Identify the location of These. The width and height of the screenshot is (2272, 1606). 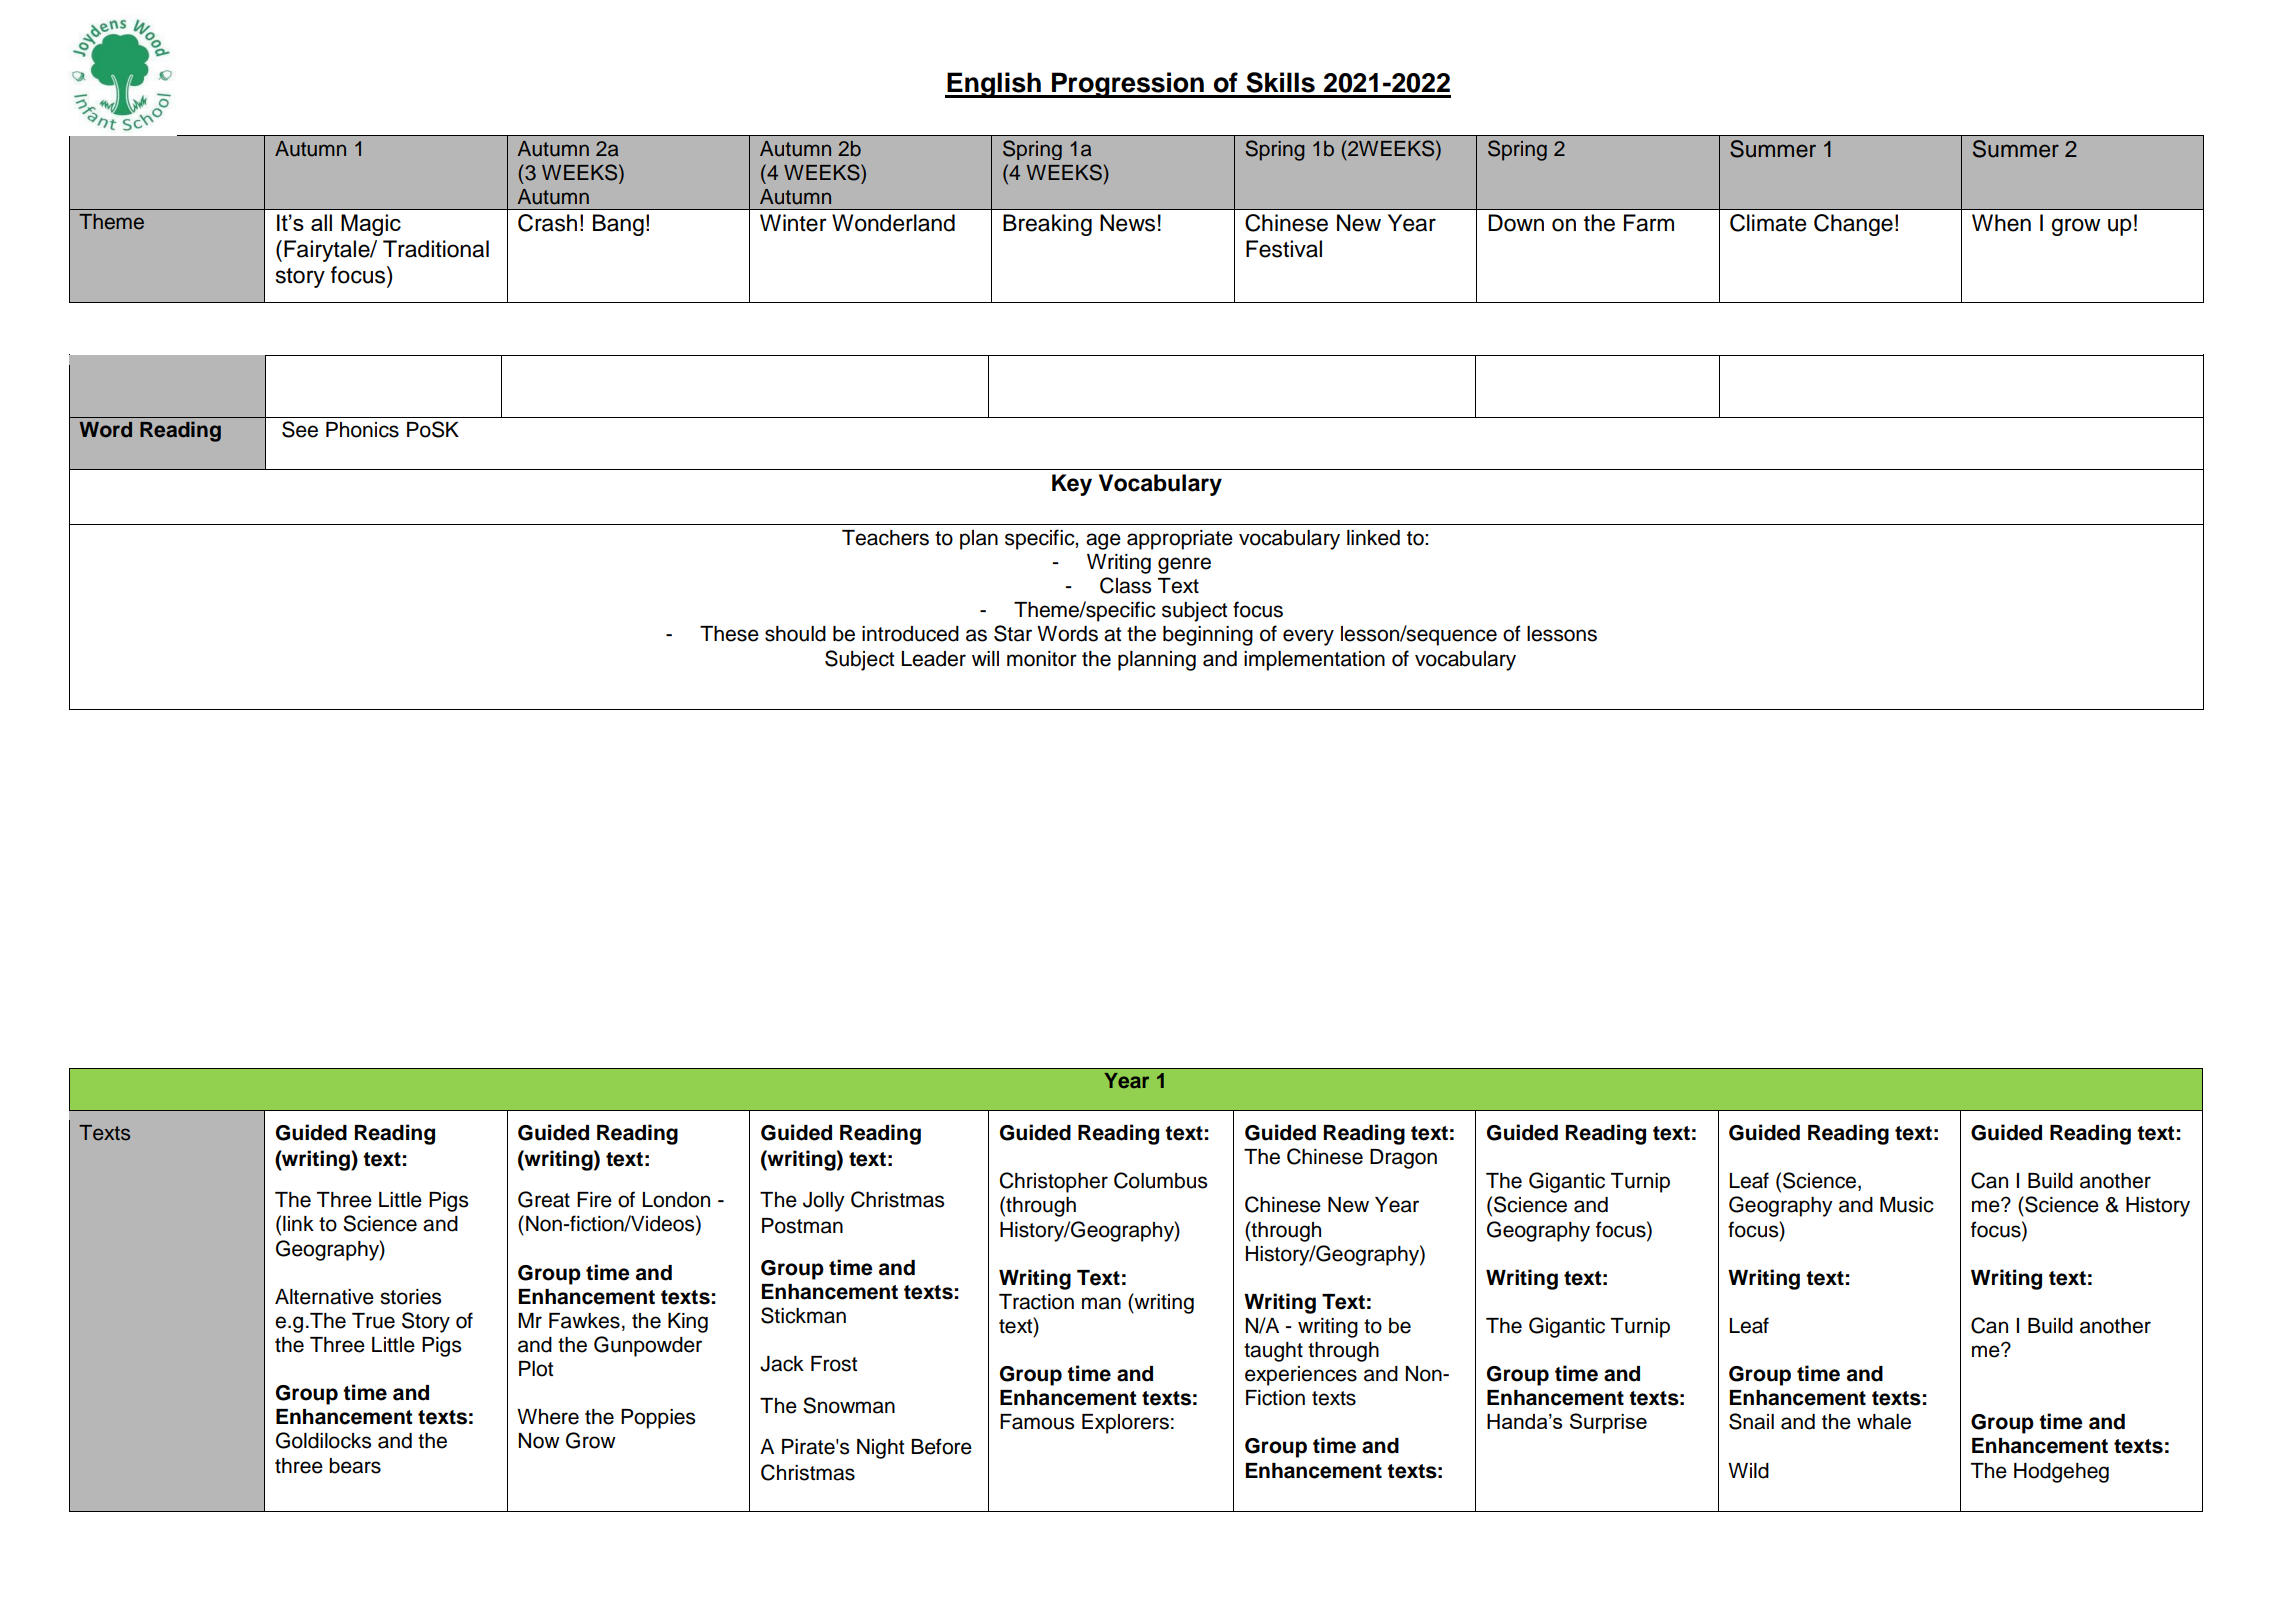
(729, 634).
